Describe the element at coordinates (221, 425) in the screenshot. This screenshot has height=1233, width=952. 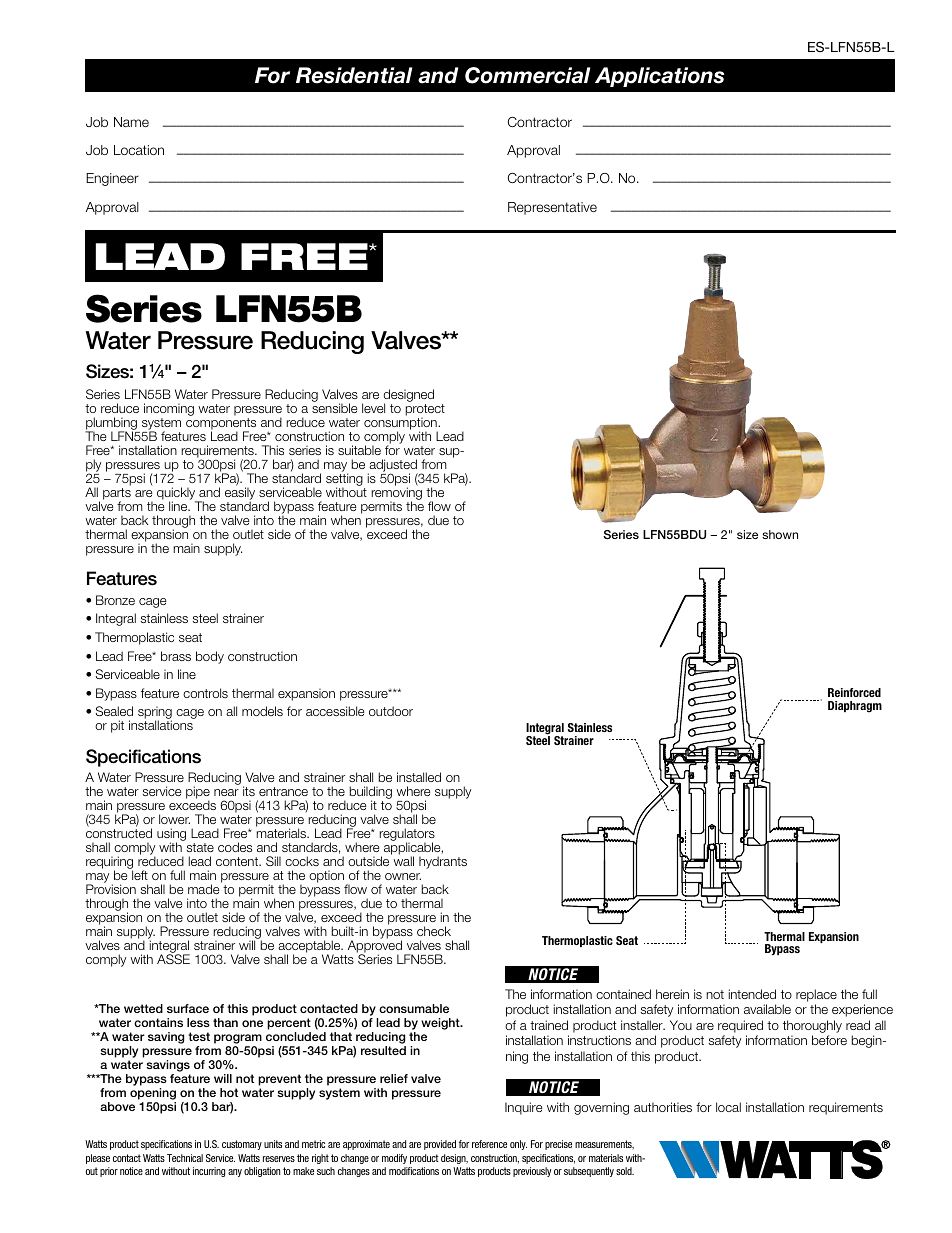
I see `components` at that location.
